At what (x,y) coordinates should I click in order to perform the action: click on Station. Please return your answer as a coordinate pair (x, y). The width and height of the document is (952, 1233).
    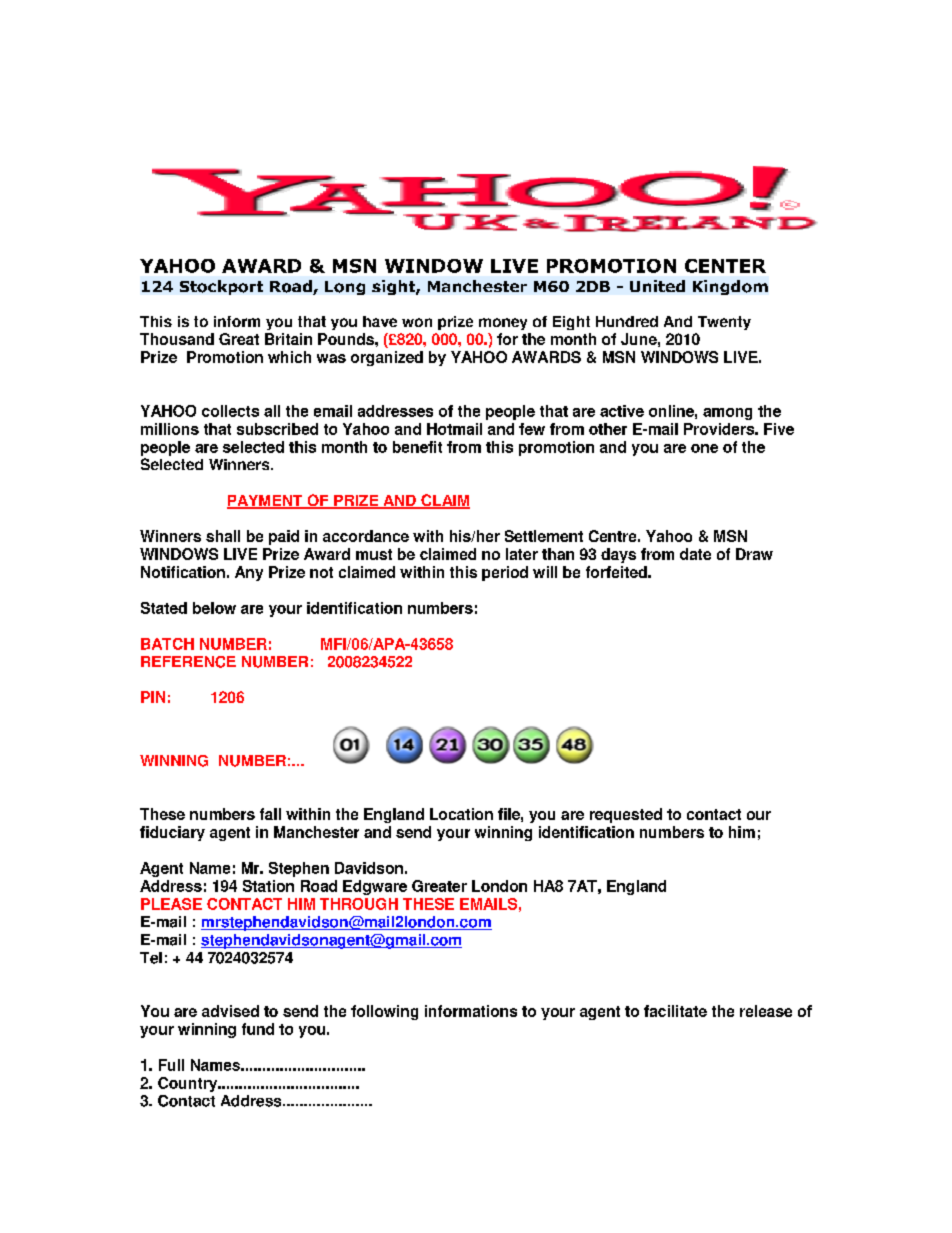
    Looking at the image, I should click on (268, 886).
